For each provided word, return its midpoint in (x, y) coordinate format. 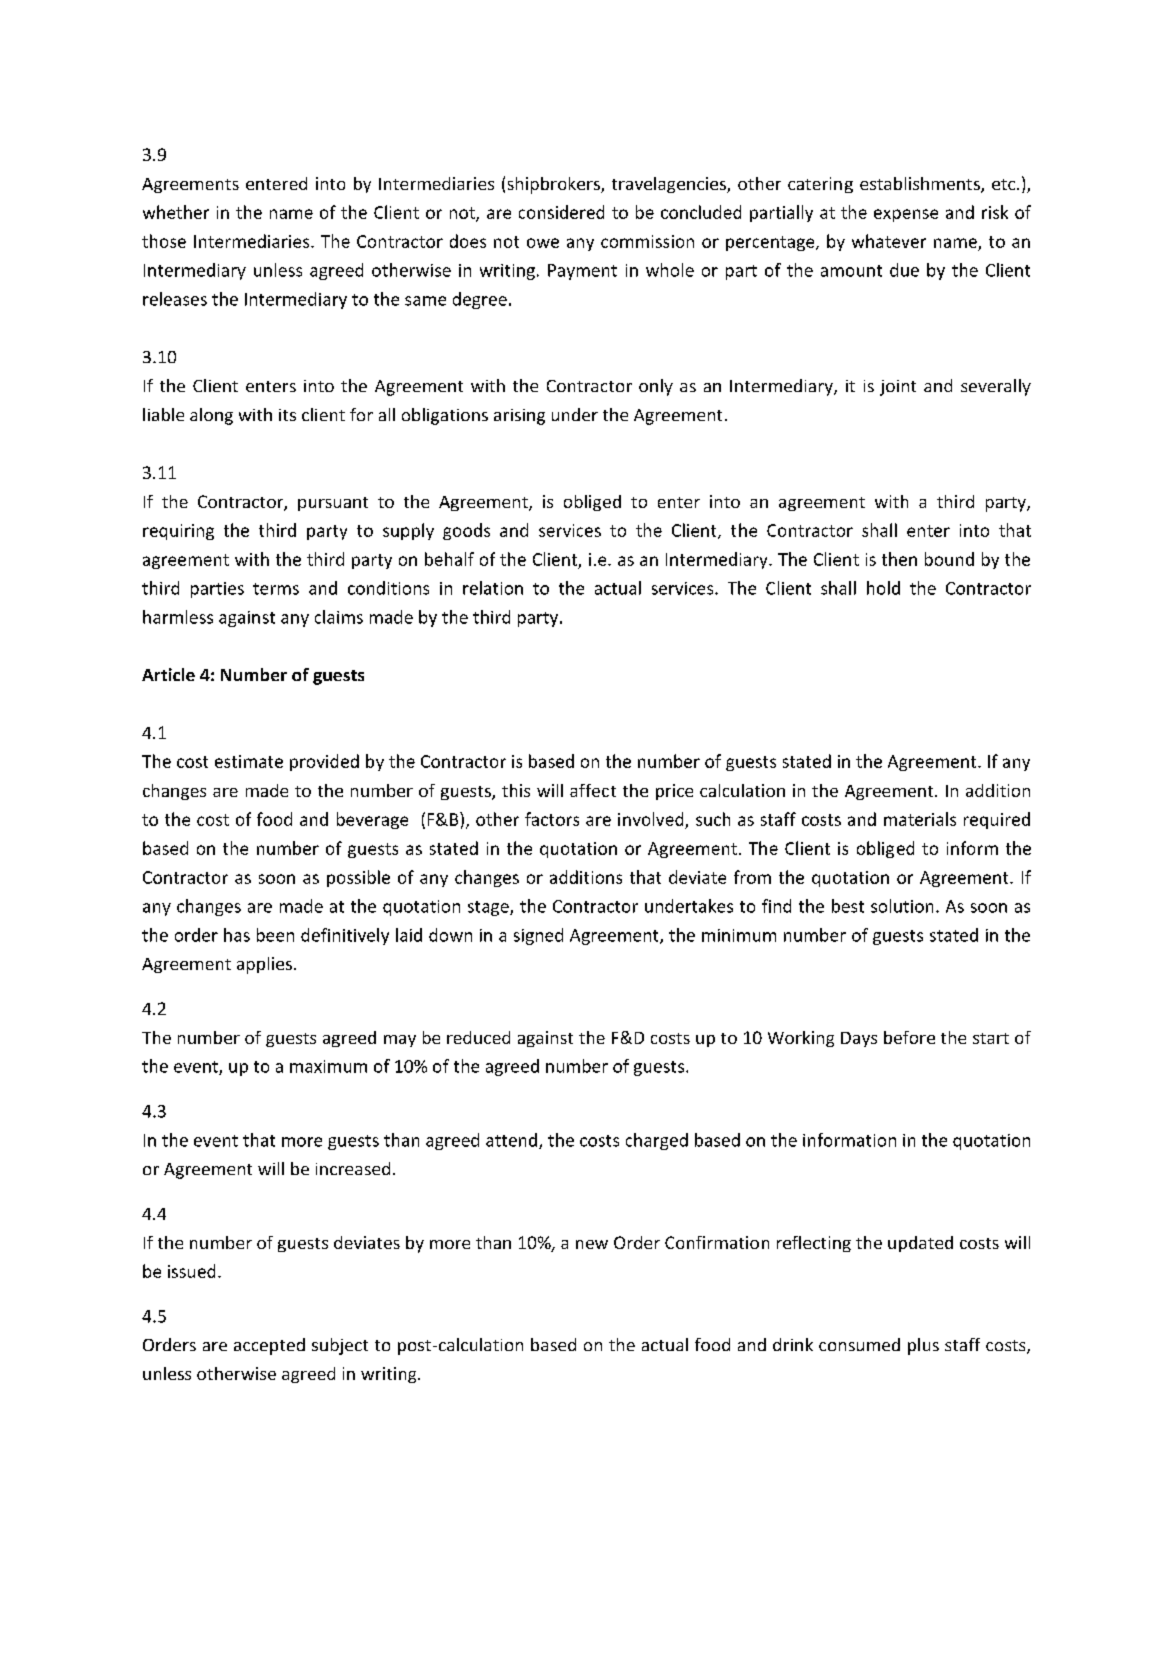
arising (519, 417)
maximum (328, 1066)
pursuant (333, 504)
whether (176, 212)
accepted (269, 1346)
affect (593, 790)
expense (906, 215)
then (899, 559)
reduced (478, 1037)
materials (920, 819)
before (909, 1037)
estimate (249, 761)
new (592, 1244)
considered (561, 212)
